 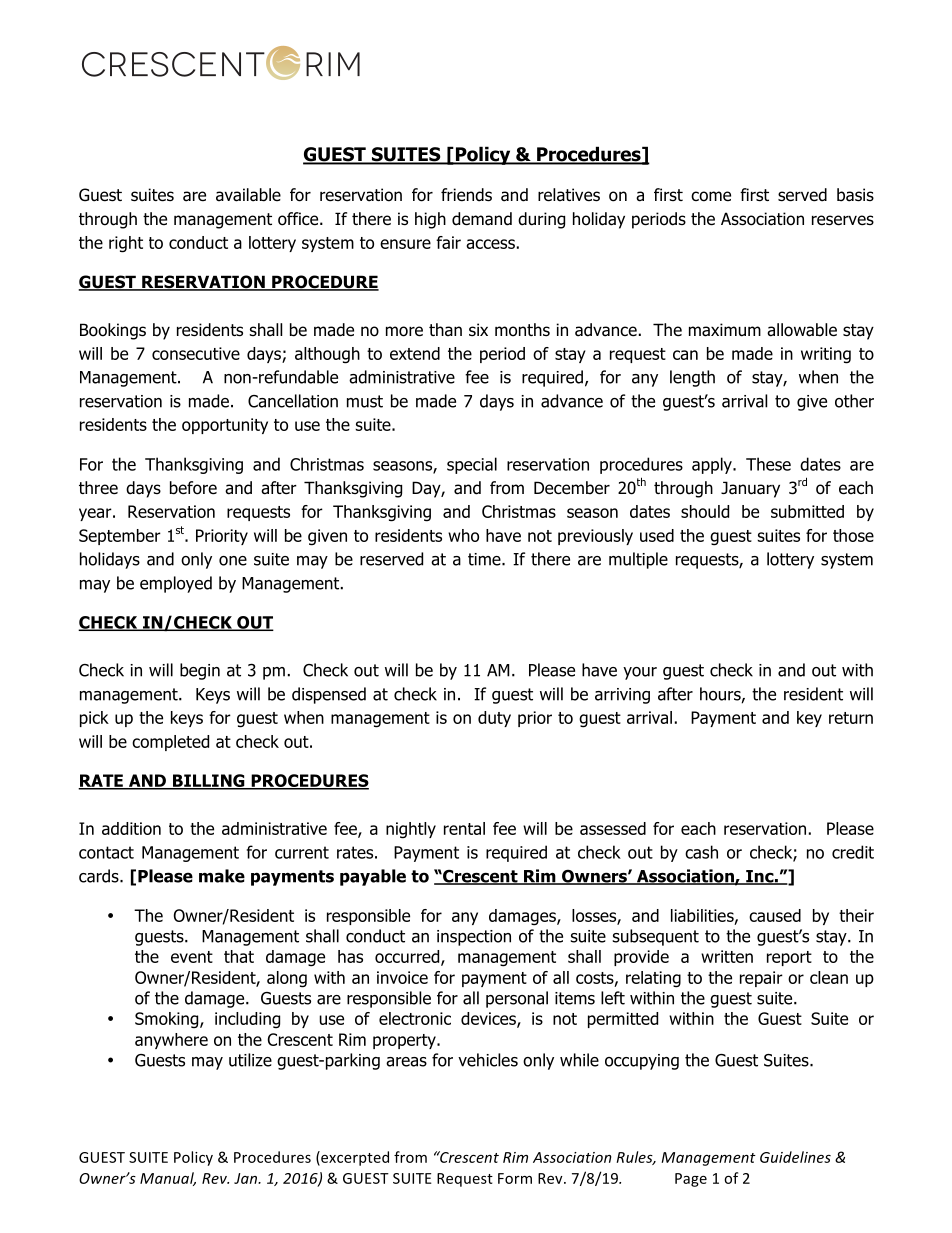 I want to click on report, so click(x=789, y=958).
